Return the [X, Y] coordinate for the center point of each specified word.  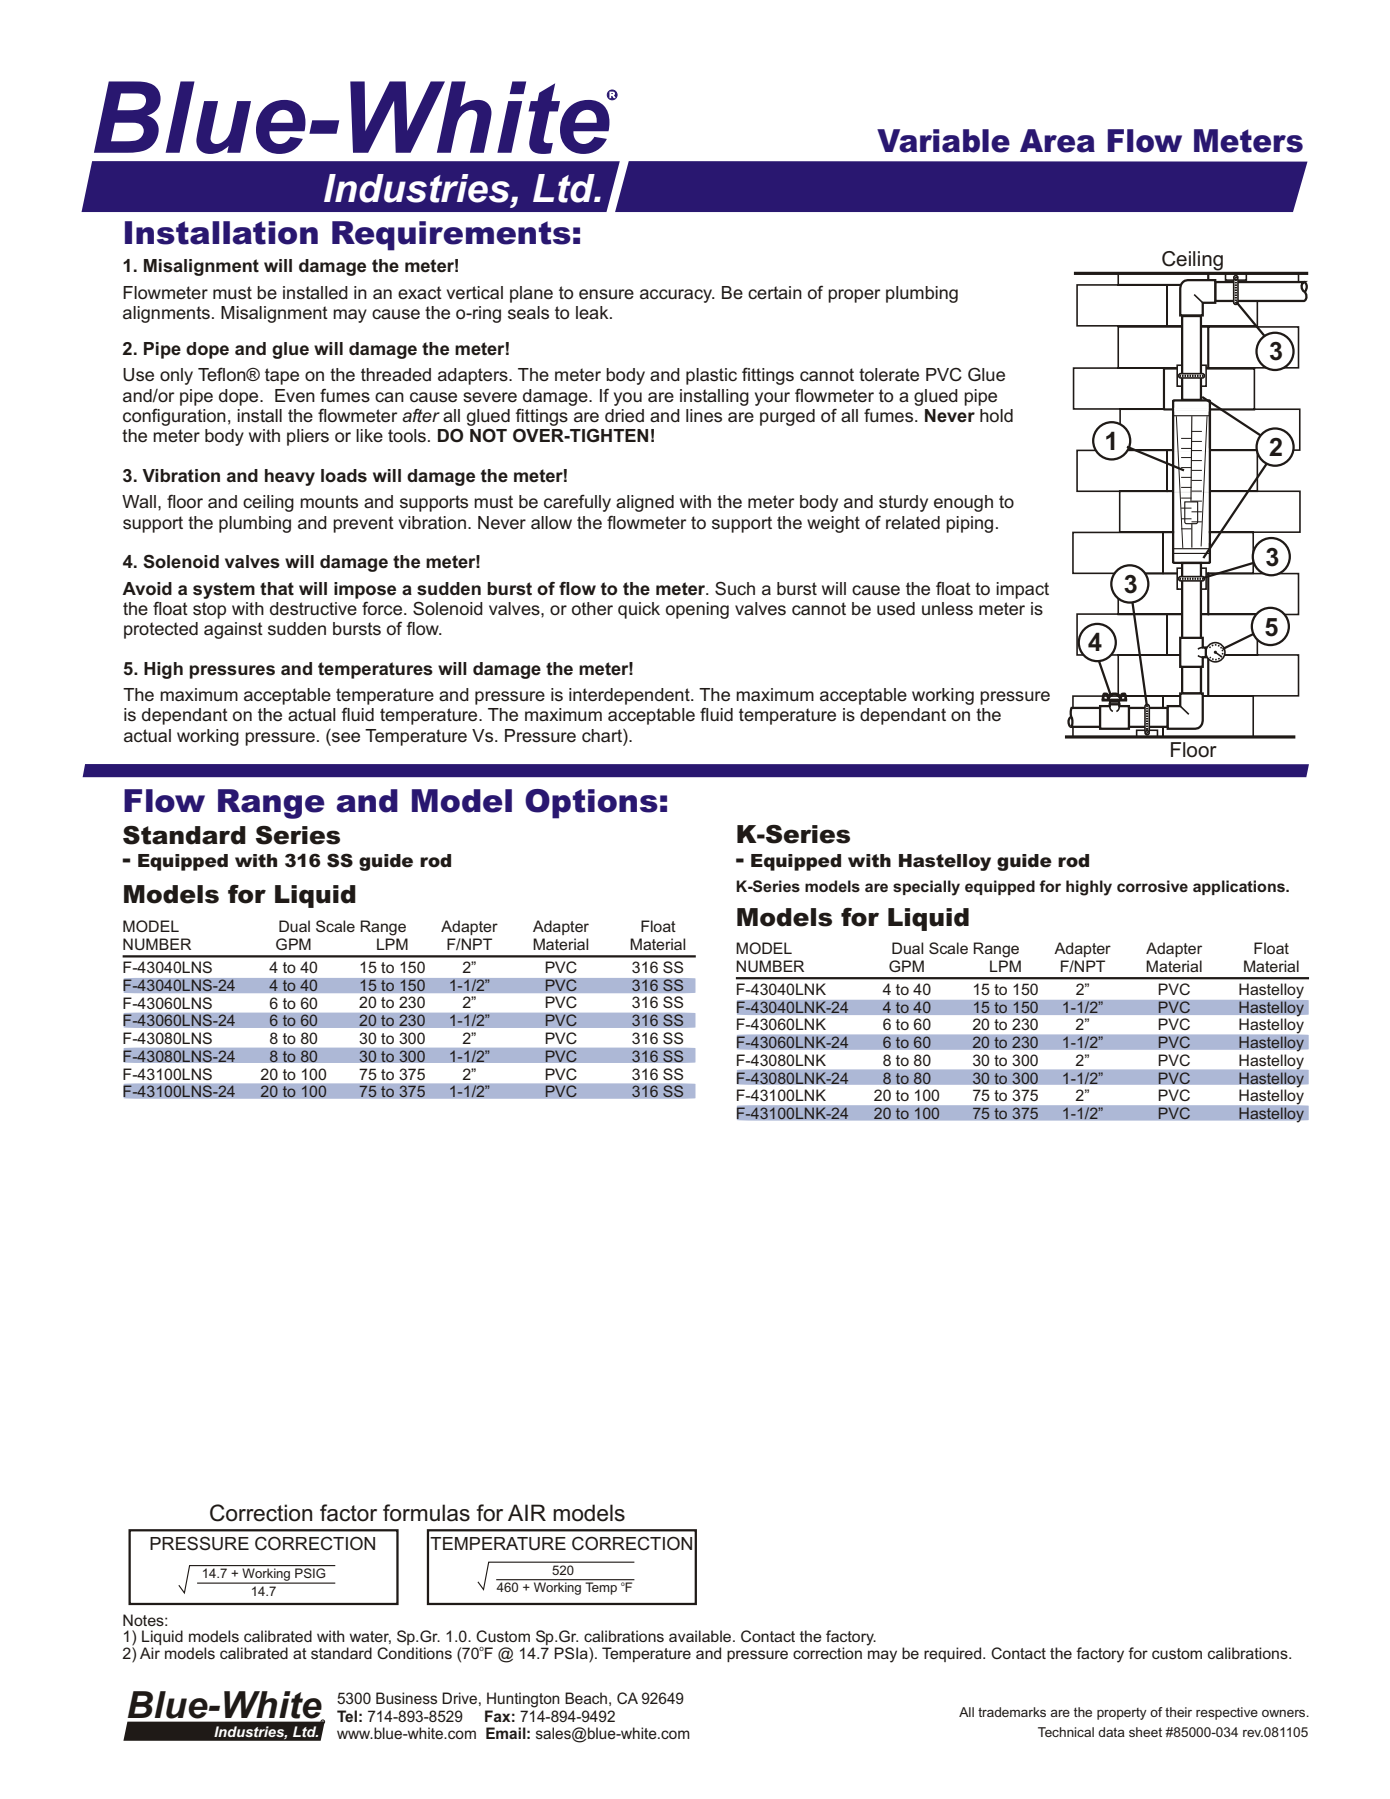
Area [1057, 141]
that [277, 588]
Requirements [451, 236]
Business [406, 1698]
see [346, 737]
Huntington [523, 1700]
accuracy [677, 296]
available [701, 1636]
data [1111, 1732]
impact [1022, 590]
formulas [426, 1513]
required [954, 1654]
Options [591, 804]
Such [735, 588]
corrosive [1152, 886]
